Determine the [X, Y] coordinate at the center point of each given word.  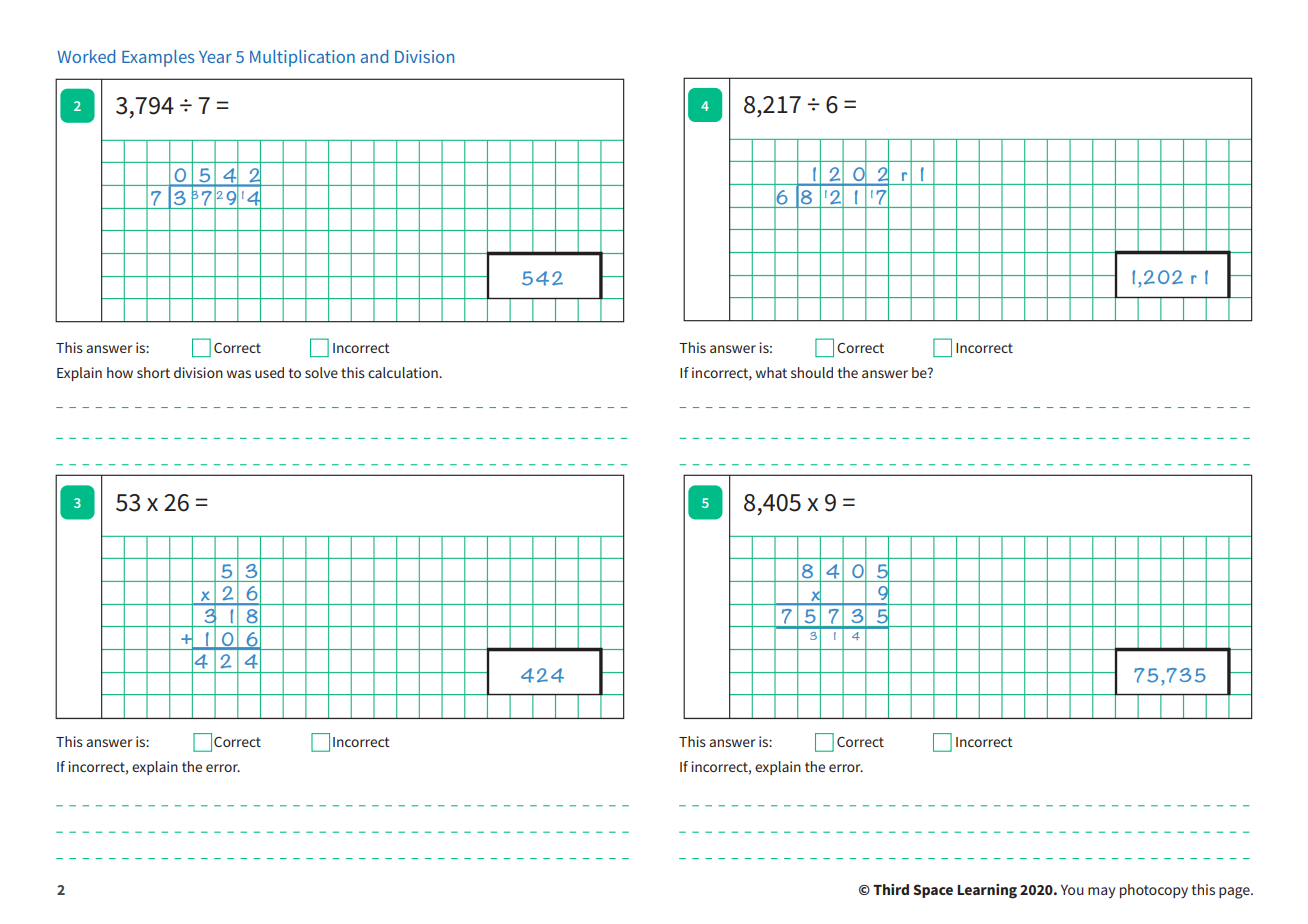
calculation [404, 372]
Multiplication [302, 58]
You [1072, 890]
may [1101, 892]
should [812, 372]
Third [891, 889]
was [239, 374]
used [269, 372]
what [771, 372]
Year [215, 57]
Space [933, 891]
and [374, 56]
